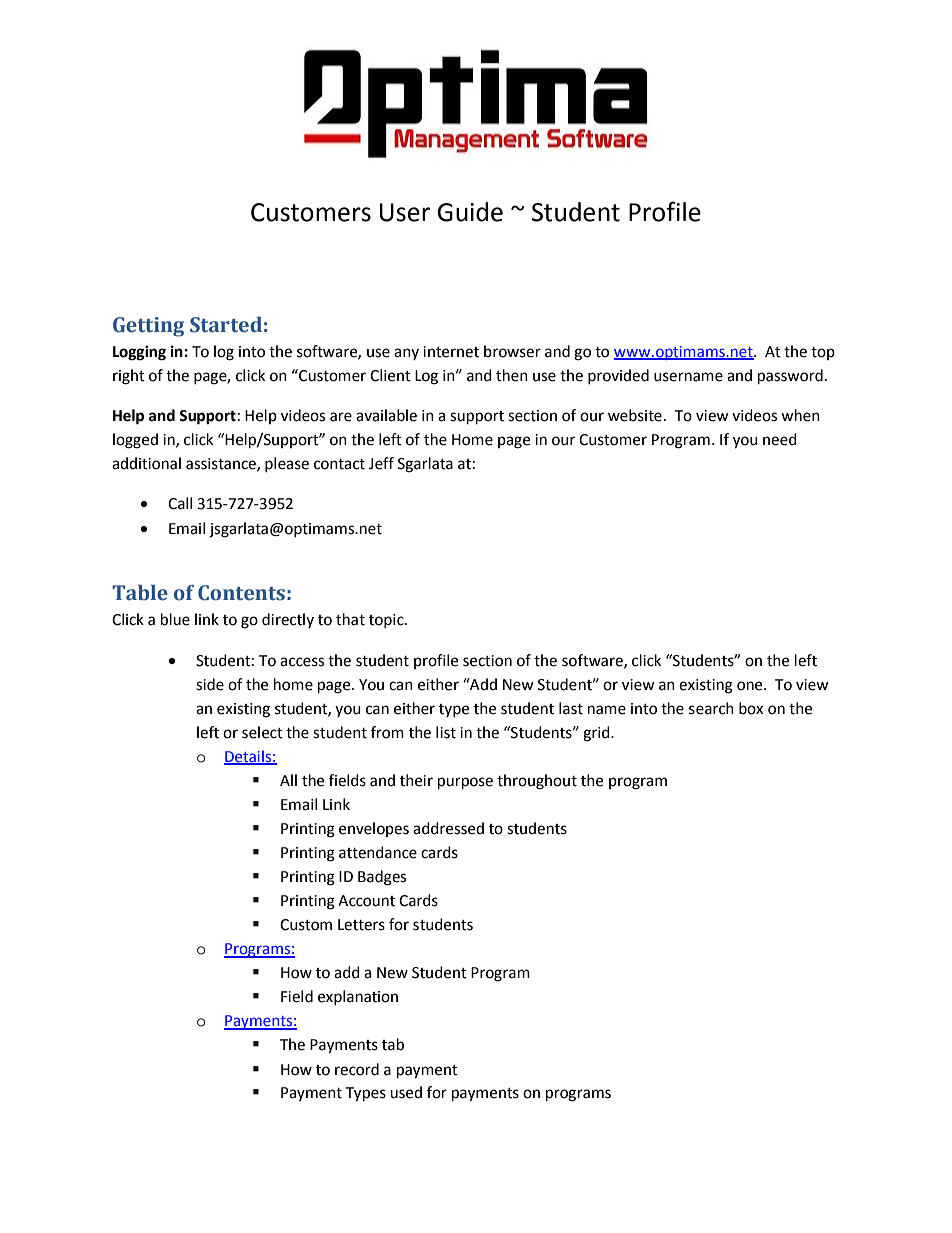 Image resolution: width=952 pixels, height=1233 pixels. What do you see at coordinates (210, 684) in the image?
I see `side` at bounding box center [210, 684].
